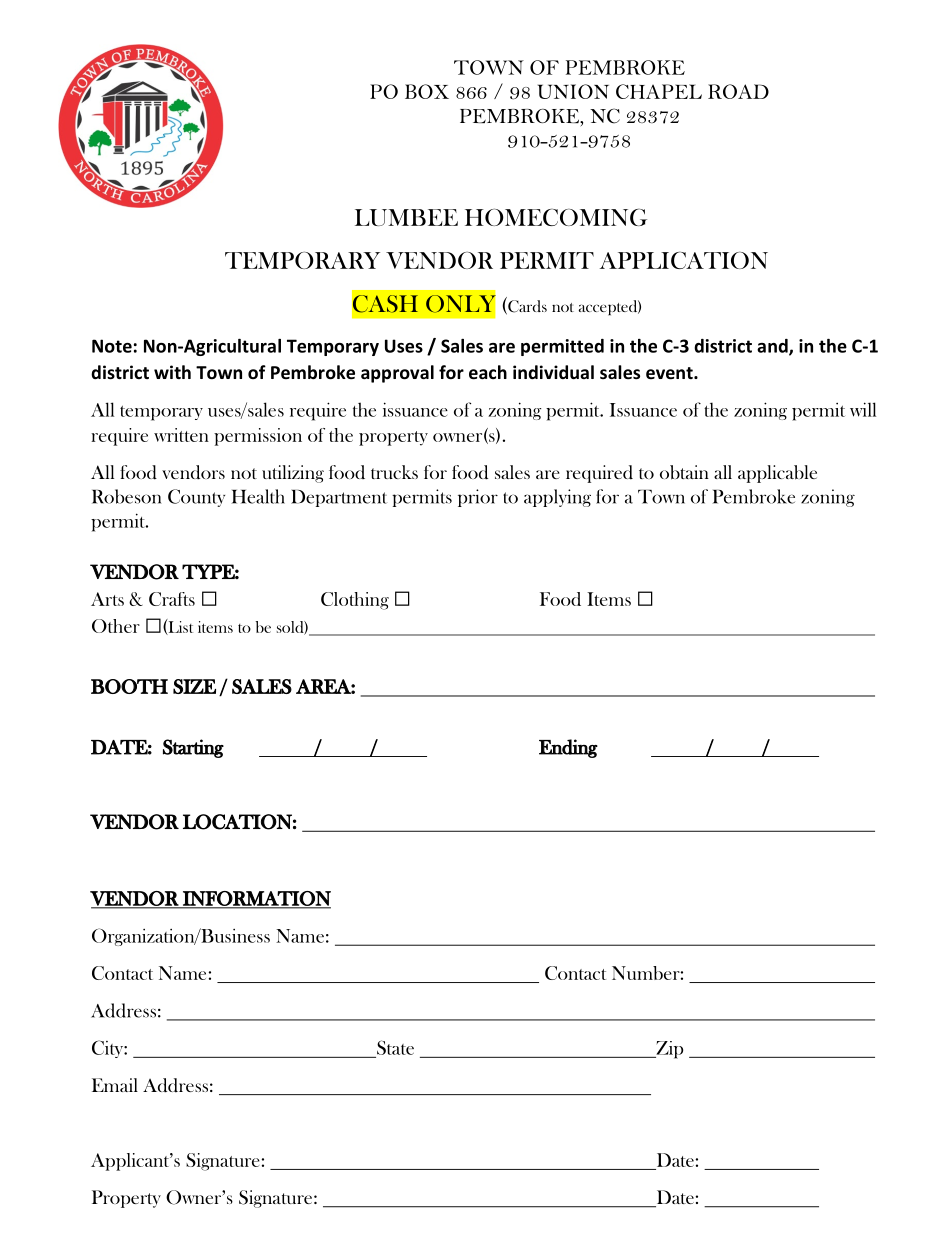  What do you see at coordinates (573, 91) in the screenshot?
I see `UNION` at bounding box center [573, 91].
